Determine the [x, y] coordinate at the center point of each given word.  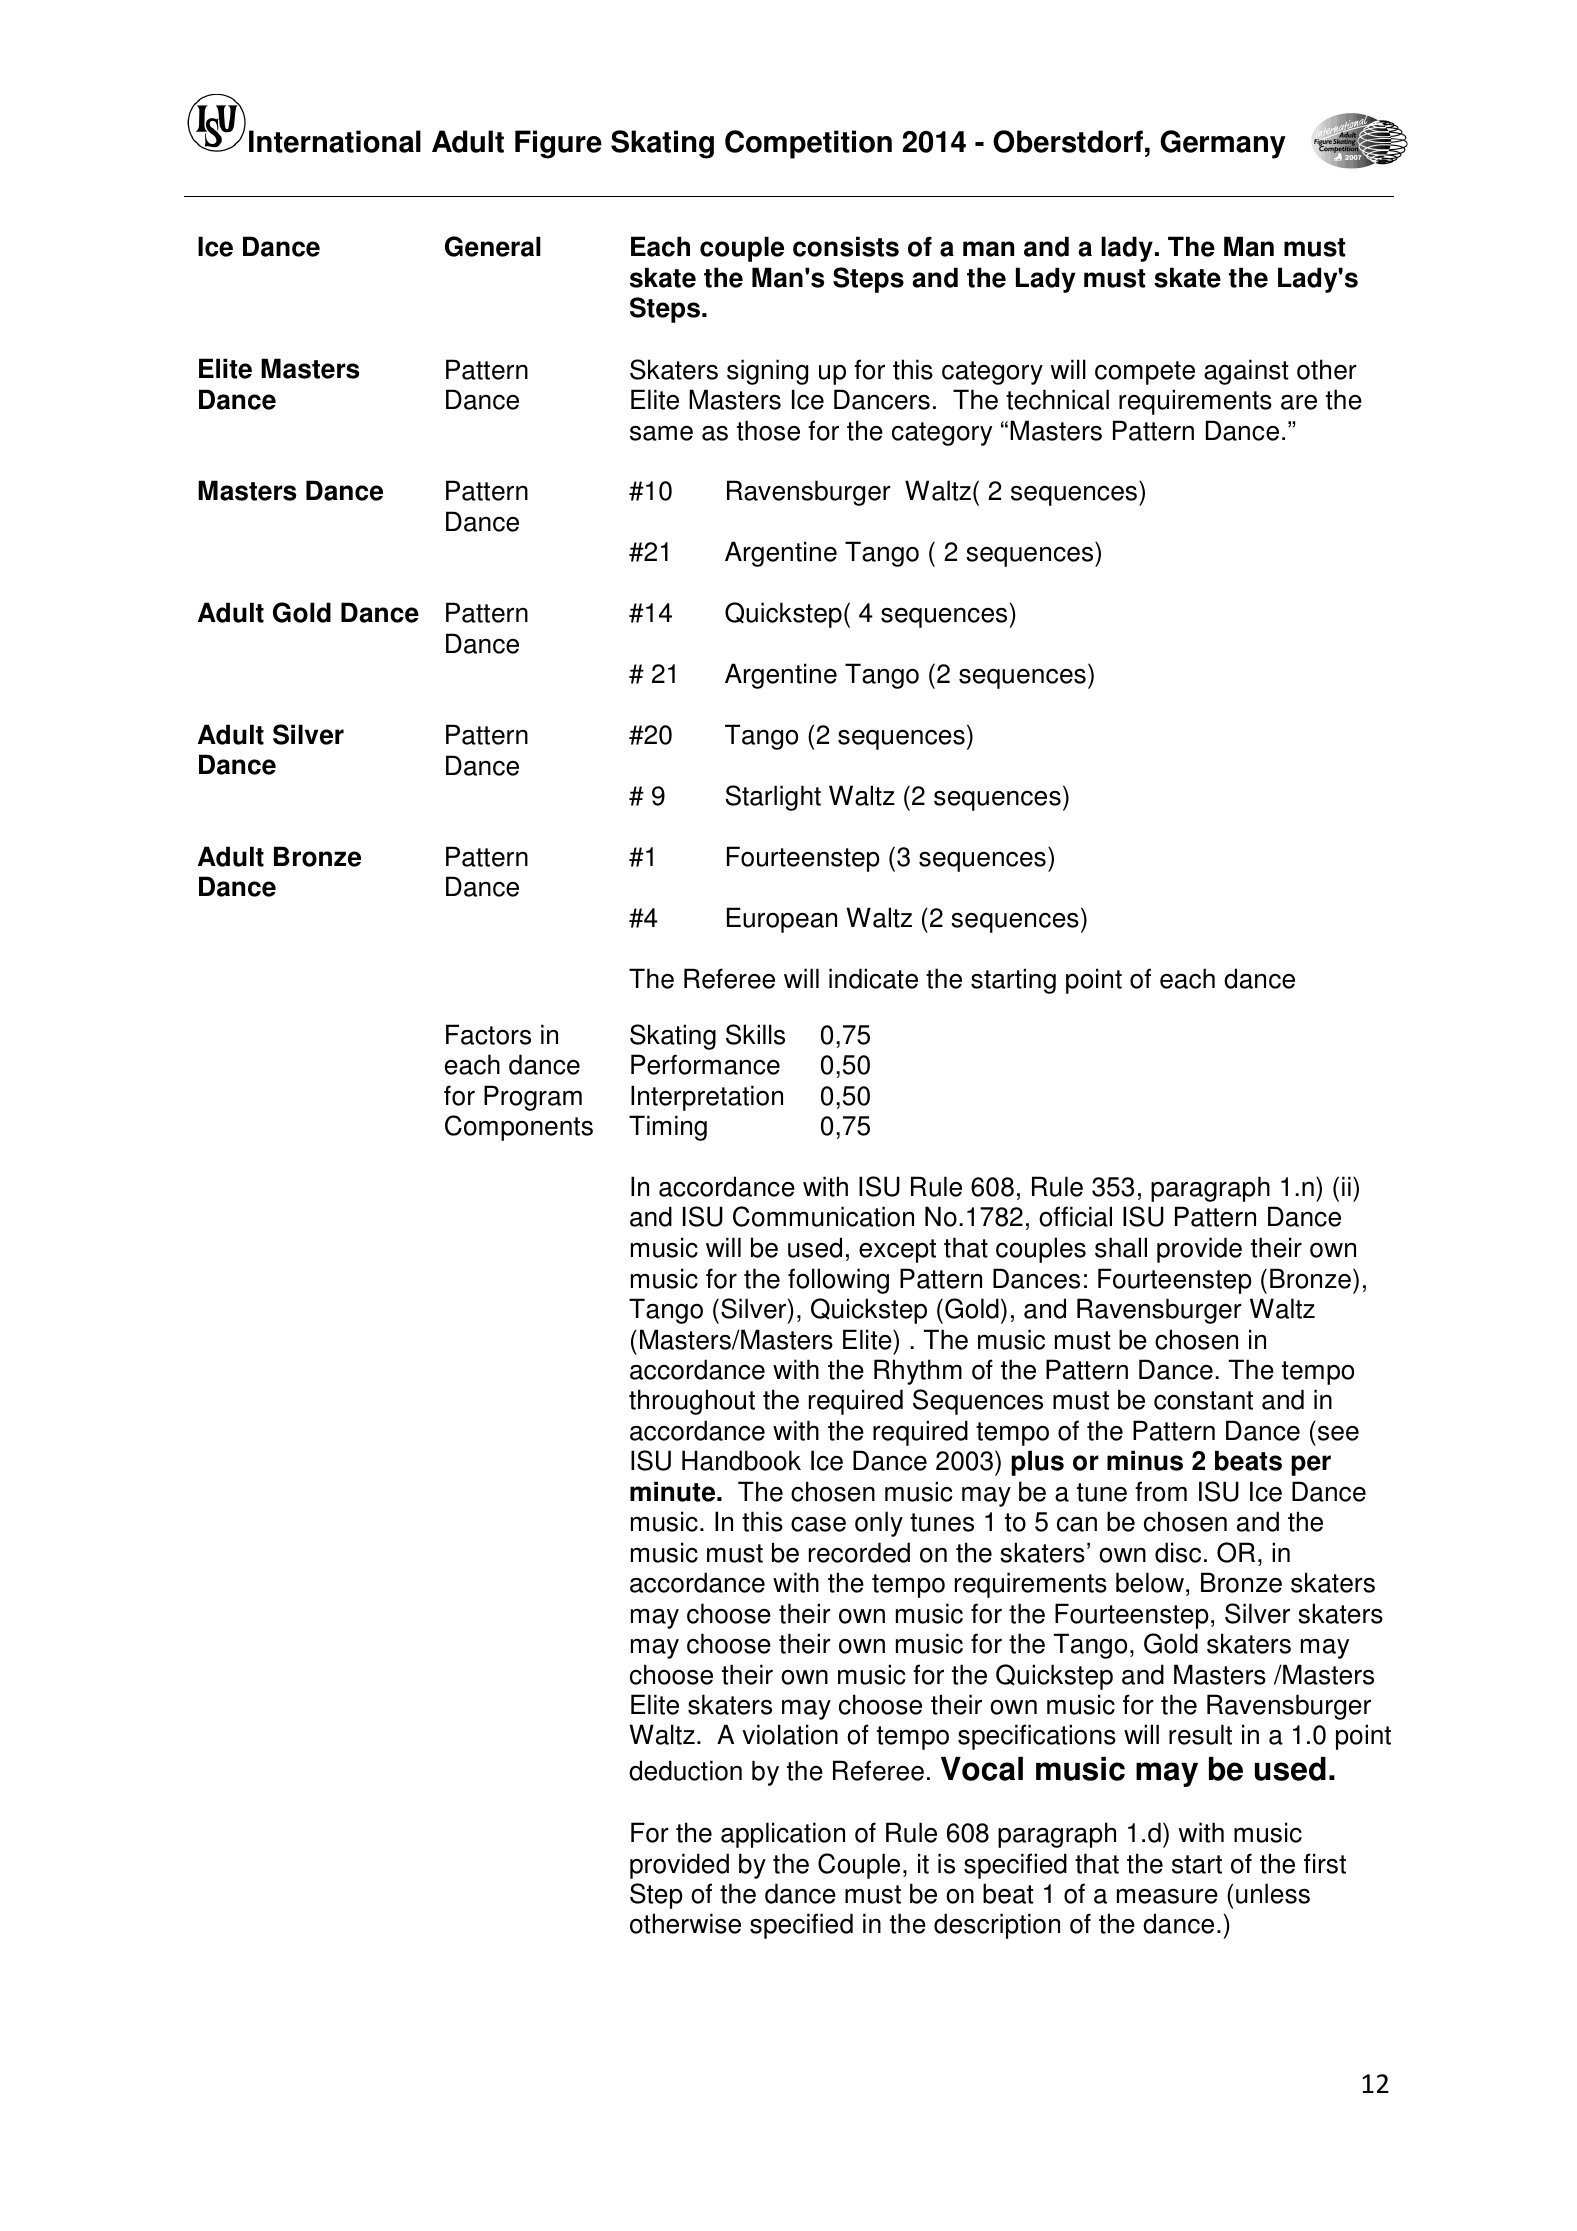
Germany [1223, 144]
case [818, 1524]
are [1299, 402]
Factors [488, 1034]
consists [846, 246]
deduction [685, 1770]
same [661, 433]
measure [1167, 1896]
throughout [692, 1402]
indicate [873, 978]
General [493, 246]
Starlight [773, 798]
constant [1203, 1400]
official [1075, 1216]
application [783, 1835]
